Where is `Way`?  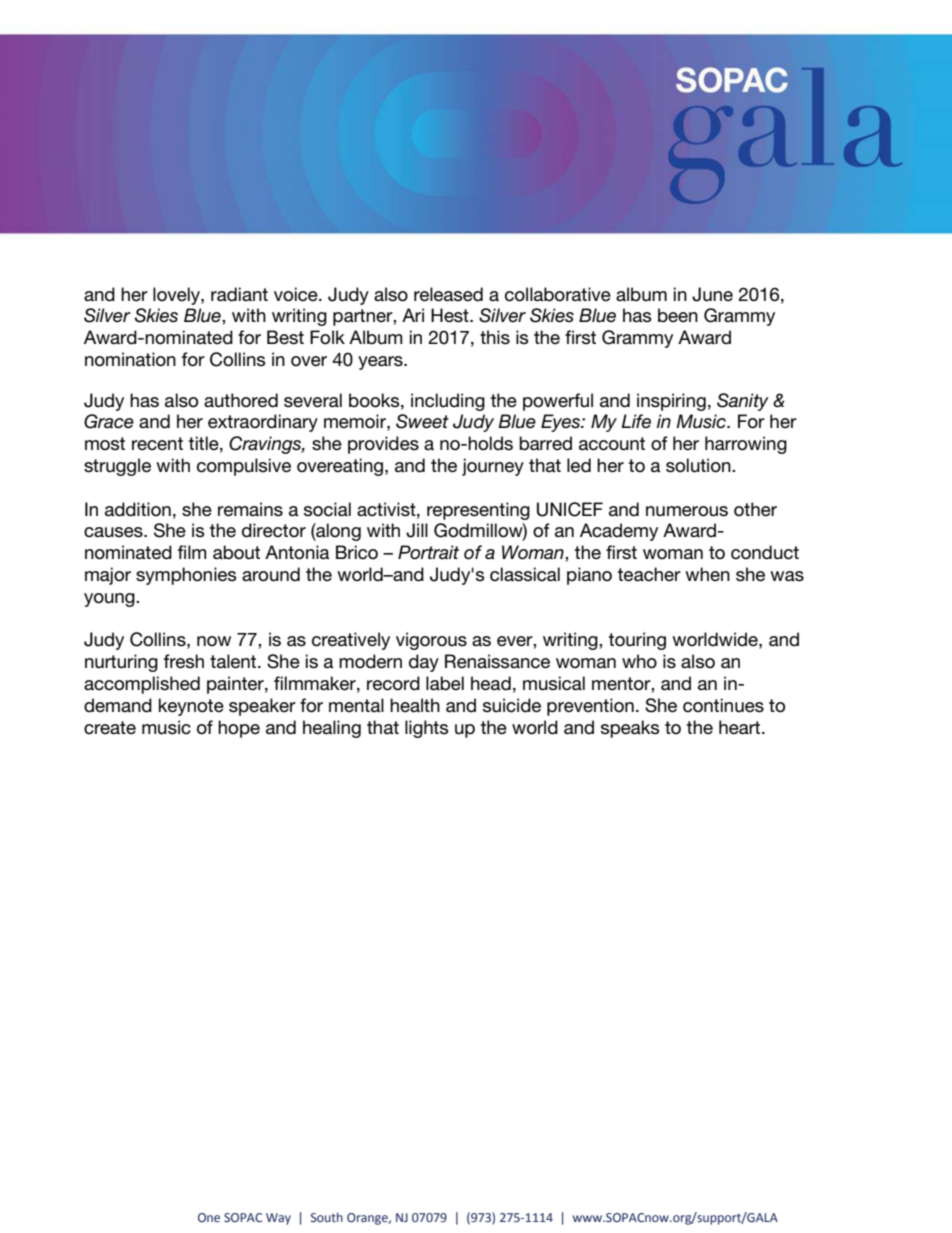
Way is located at coordinates (278, 1219).
